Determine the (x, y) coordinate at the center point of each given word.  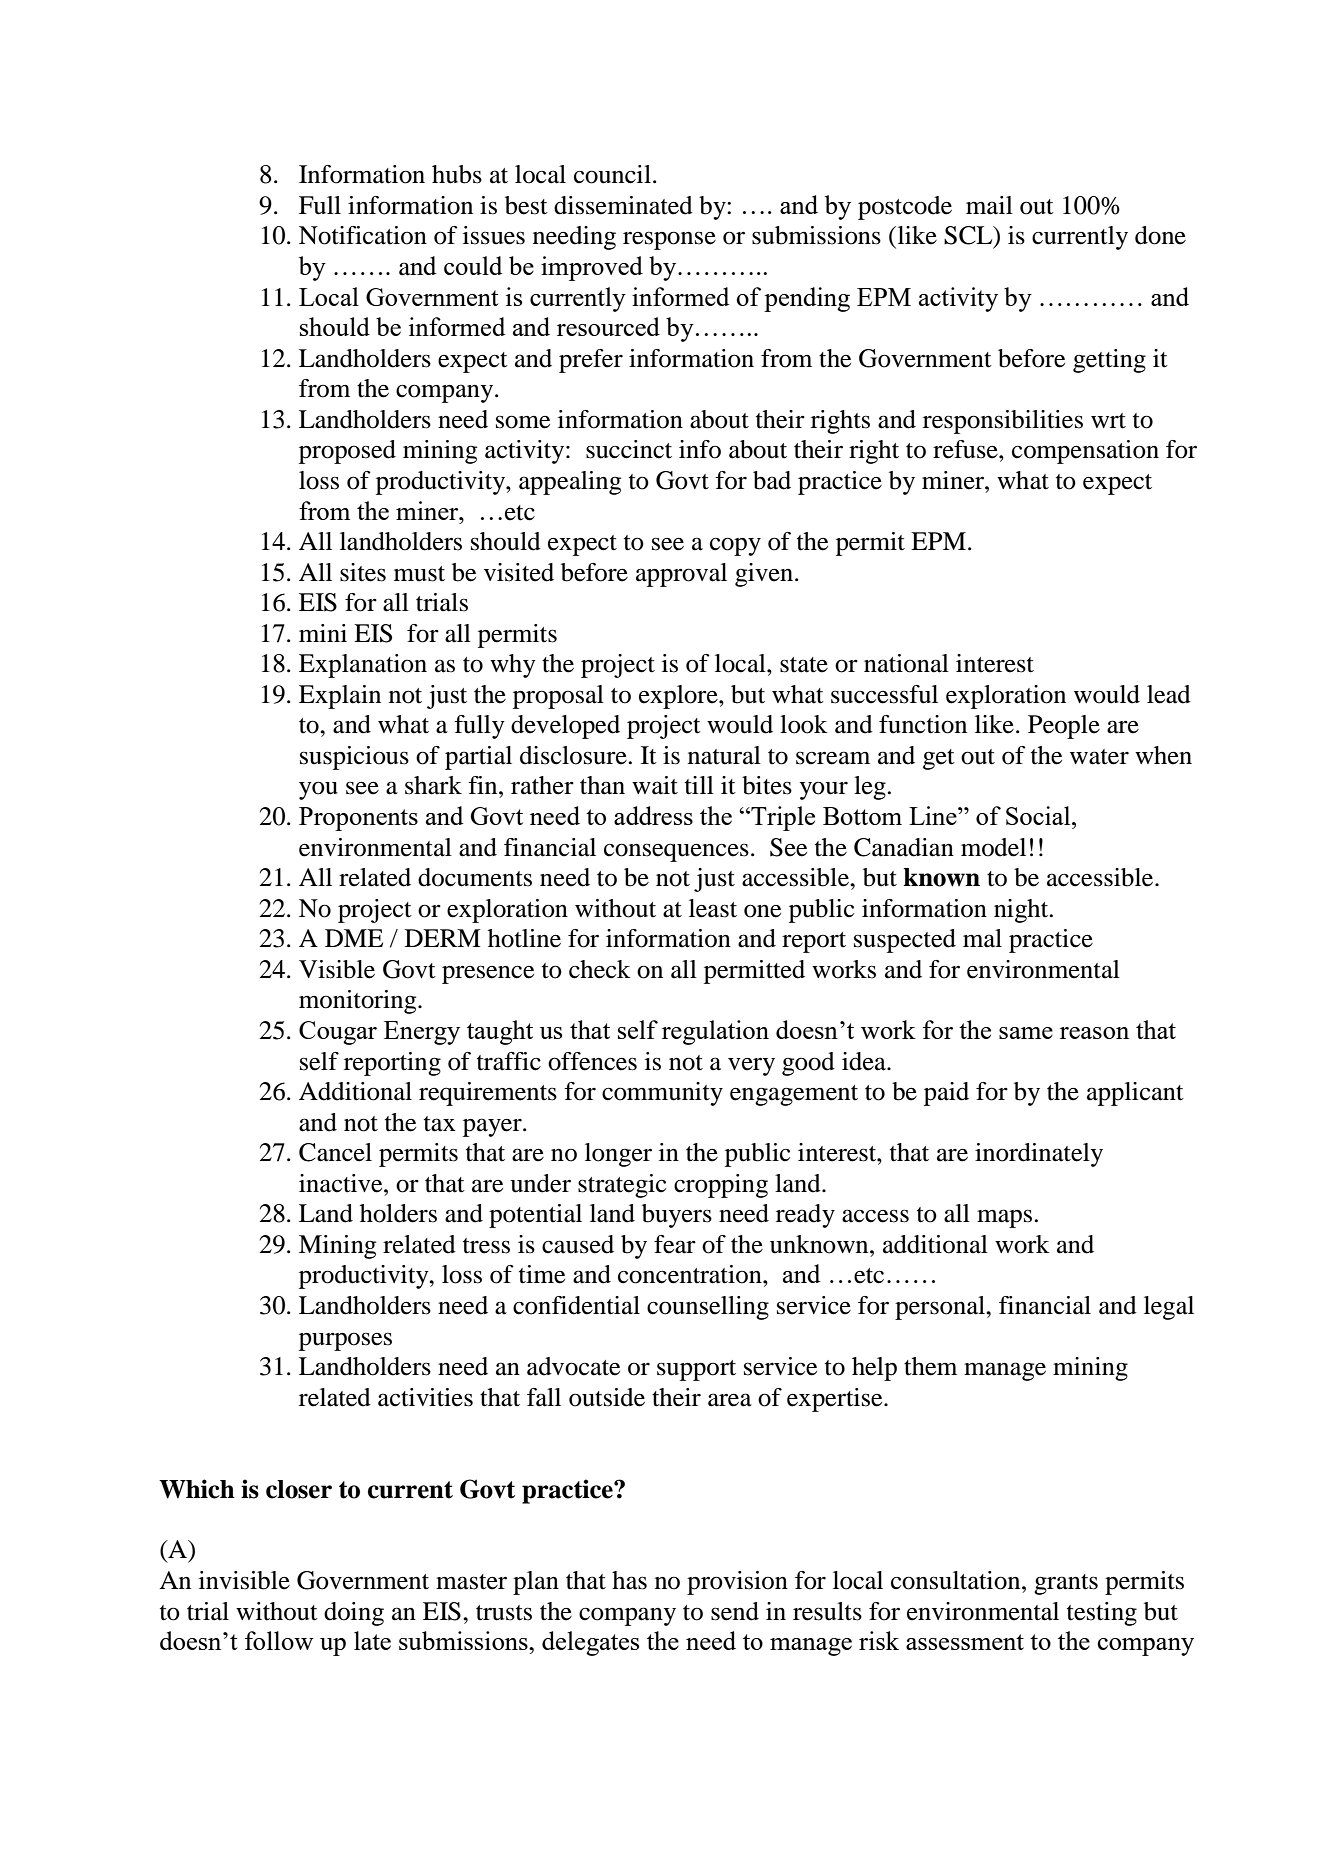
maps (1004, 1218)
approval (681, 575)
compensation (1085, 452)
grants (1066, 1584)
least (713, 908)
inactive (342, 1183)
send (735, 1611)
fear (675, 1244)
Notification (363, 235)
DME (354, 938)
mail (989, 205)
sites (363, 572)
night (1022, 911)
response (669, 240)
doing (354, 1614)
